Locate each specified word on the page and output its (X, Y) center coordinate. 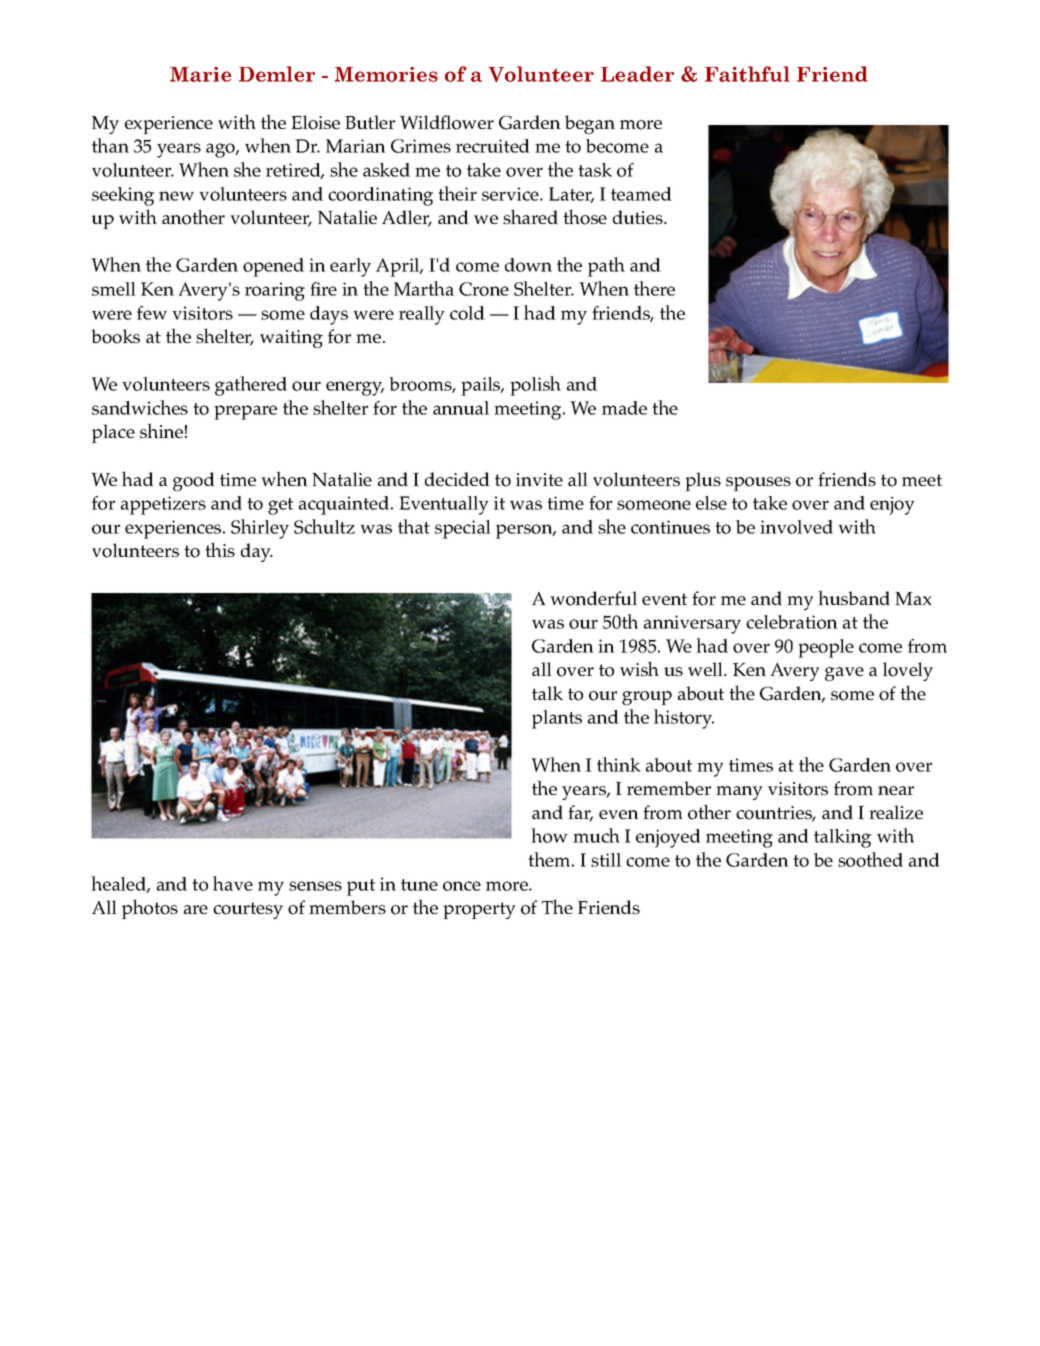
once (462, 886)
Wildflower (447, 122)
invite (539, 479)
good (194, 481)
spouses (758, 484)
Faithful (747, 74)
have (233, 883)
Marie (200, 74)
